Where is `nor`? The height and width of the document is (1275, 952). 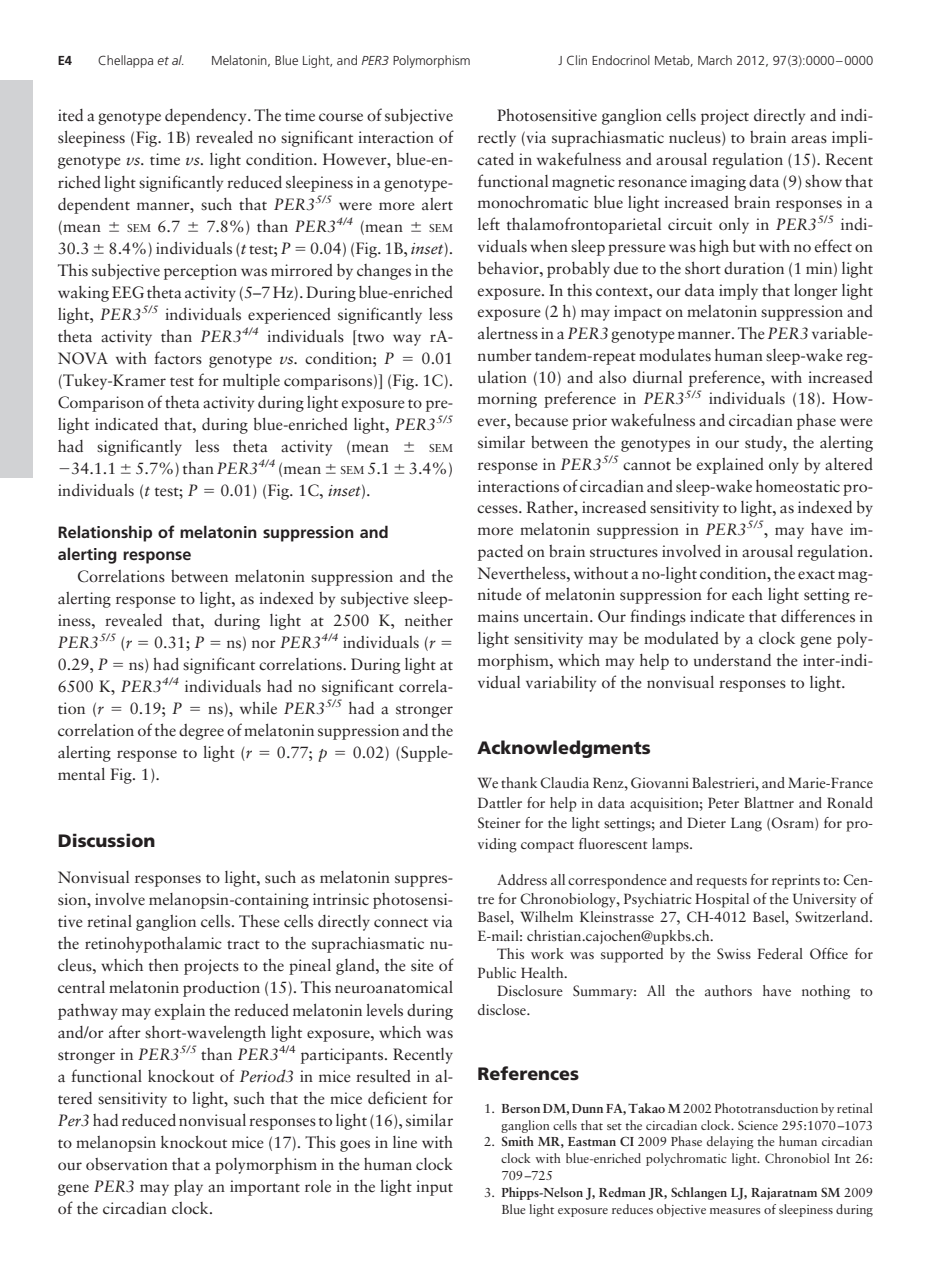
nor is located at coordinates (264, 644).
